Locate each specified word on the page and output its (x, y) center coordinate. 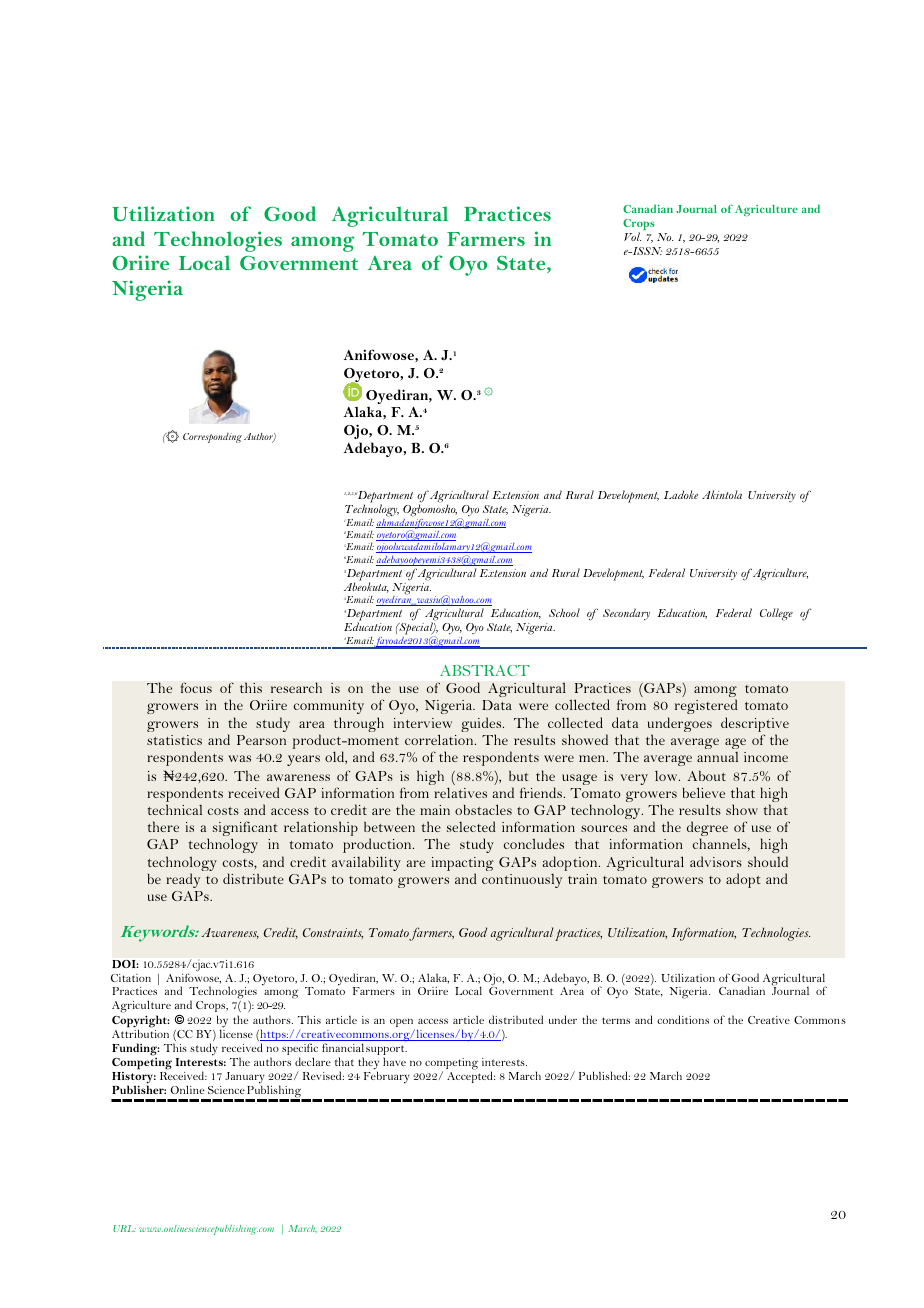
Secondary (626, 614)
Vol (632, 236)
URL (124, 1228)
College (776, 614)
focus (196, 687)
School (564, 612)
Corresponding (212, 438)
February (387, 1077)
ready (183, 880)
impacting (463, 865)
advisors (716, 861)
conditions (683, 1019)
